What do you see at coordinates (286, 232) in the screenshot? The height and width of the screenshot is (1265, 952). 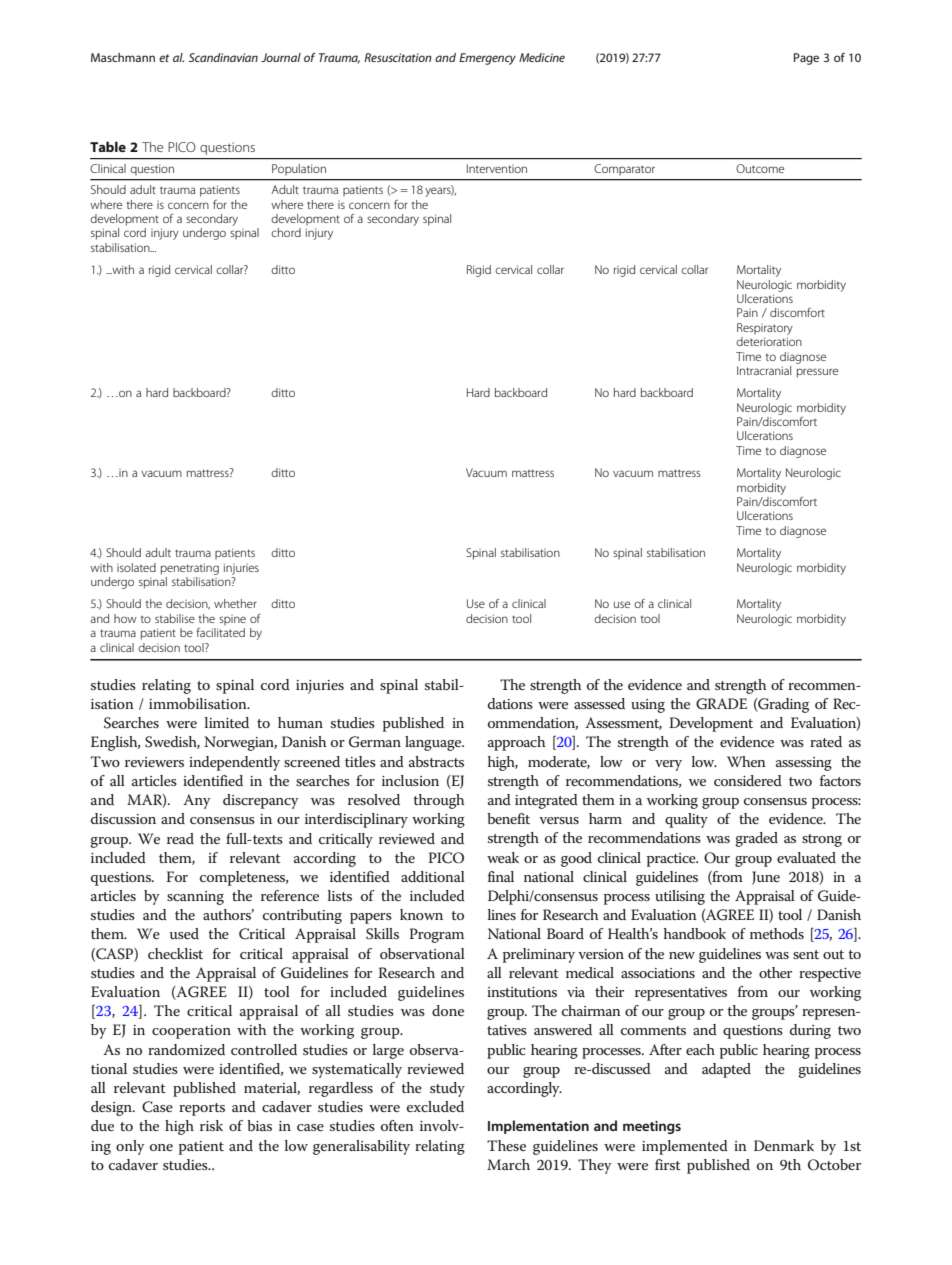 I see `chord` at bounding box center [286, 232].
